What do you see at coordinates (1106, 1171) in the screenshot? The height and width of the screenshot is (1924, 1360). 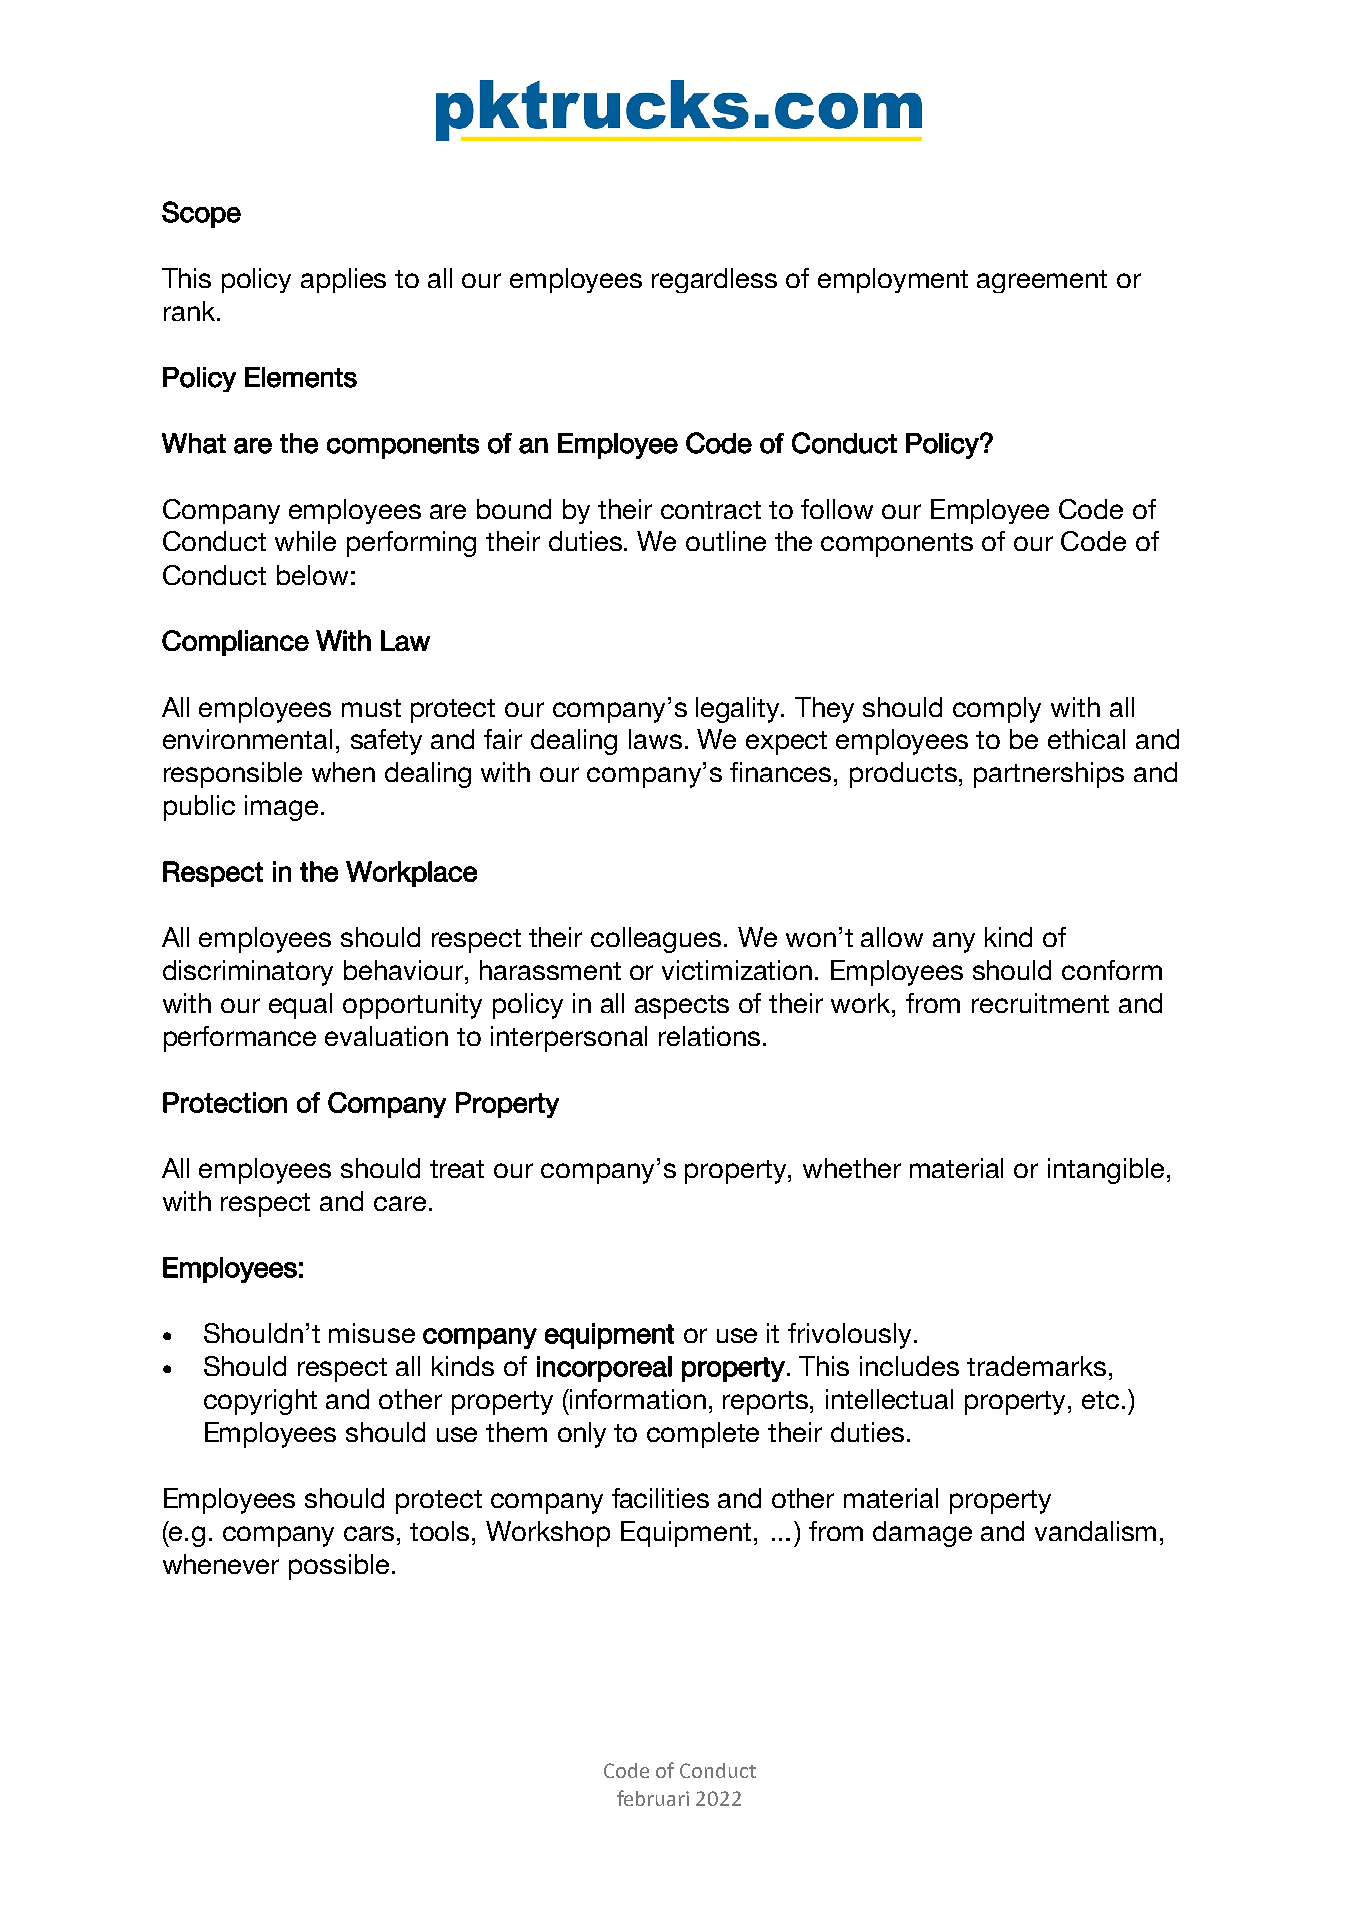 I see `intangible` at bounding box center [1106, 1171].
